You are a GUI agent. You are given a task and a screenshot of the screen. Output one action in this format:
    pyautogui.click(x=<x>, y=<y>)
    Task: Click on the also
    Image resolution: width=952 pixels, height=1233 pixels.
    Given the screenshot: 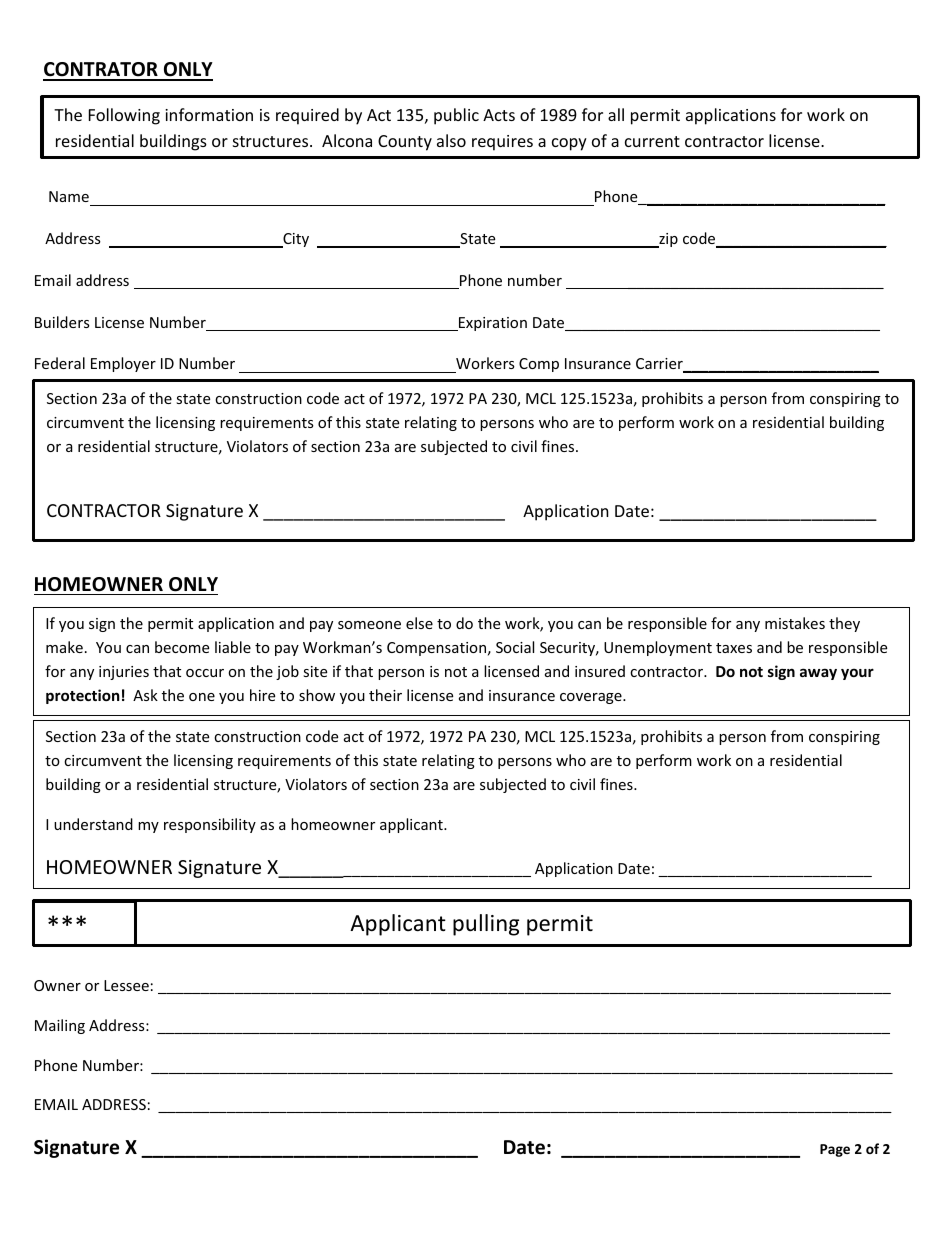 What is the action you would take?
    pyautogui.click(x=451, y=140)
